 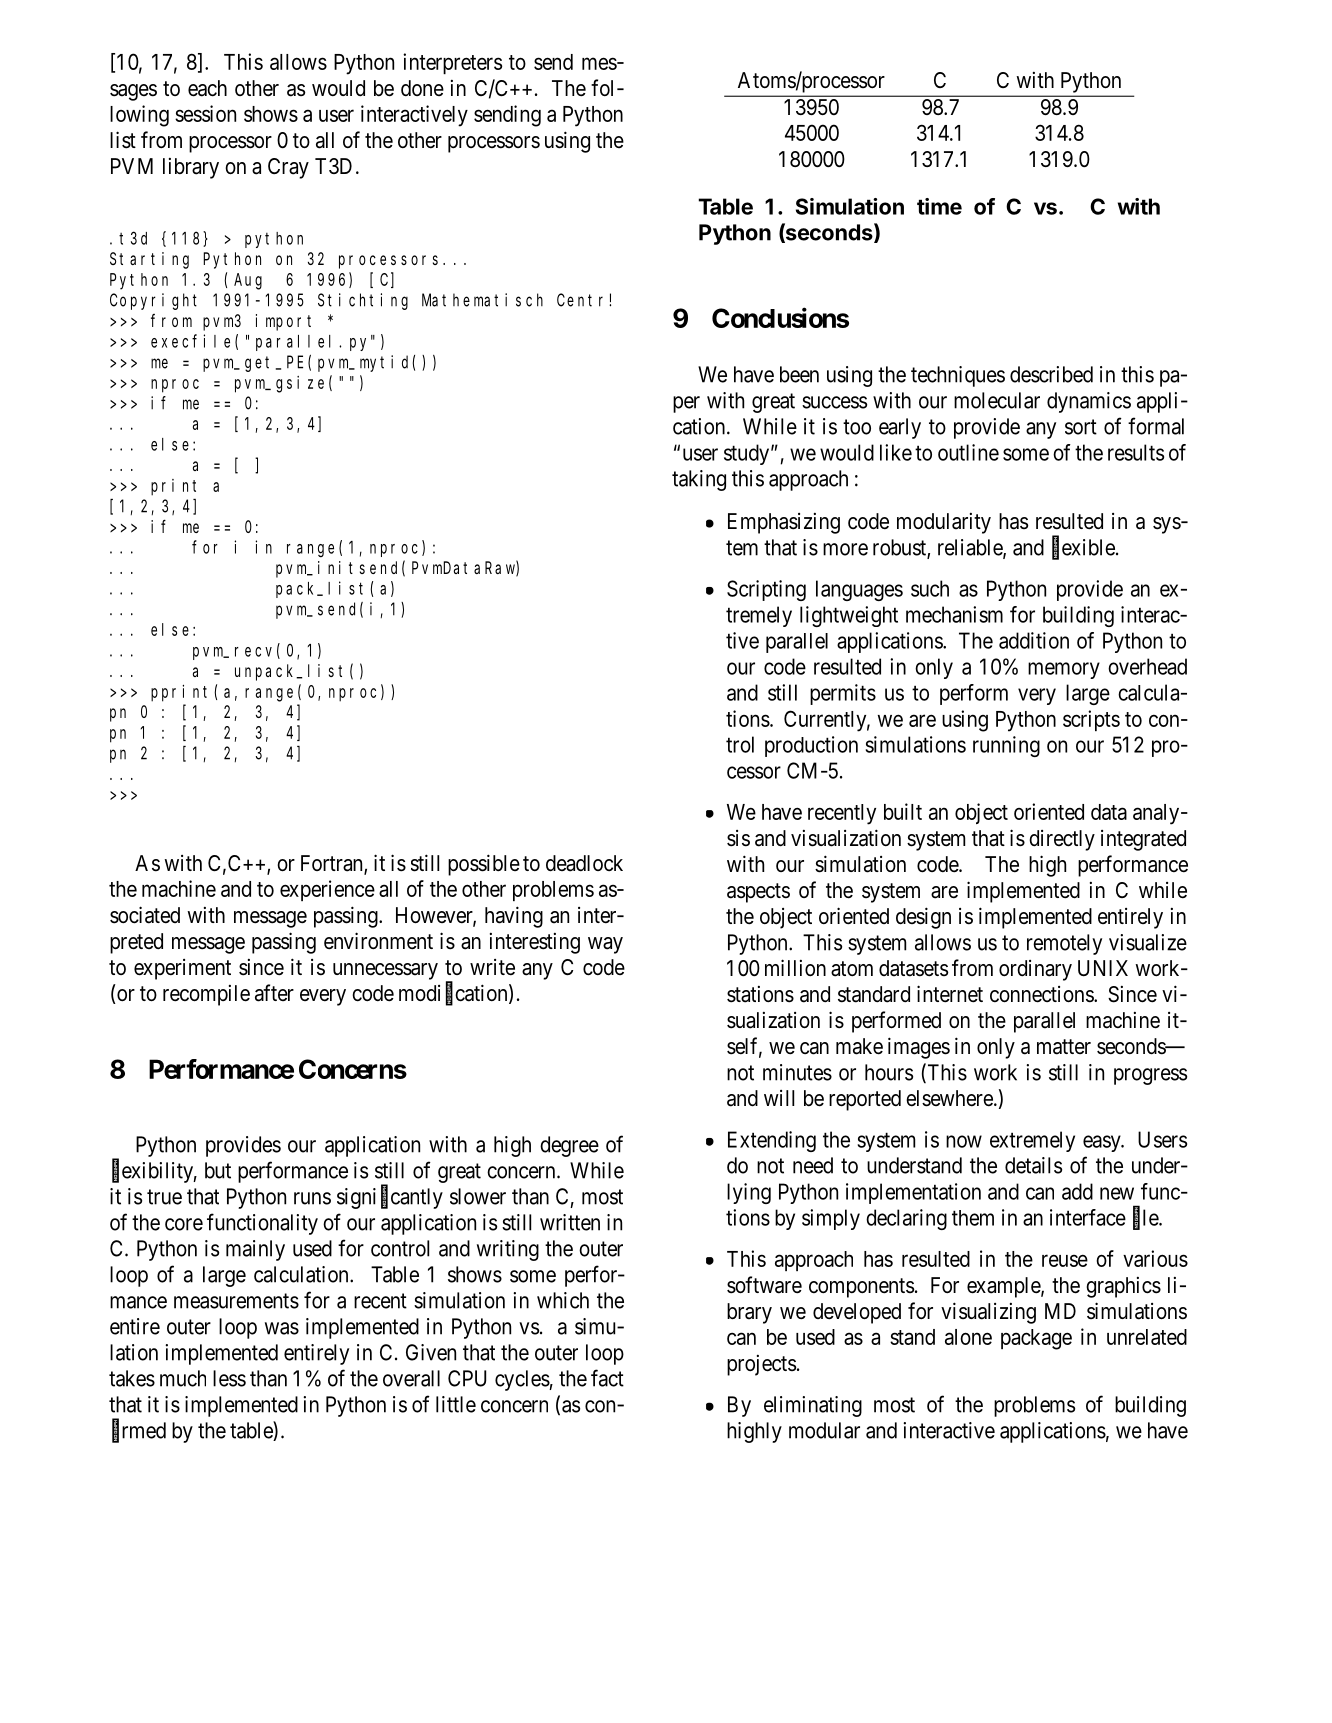 What do you see at coordinates (274, 993) in the image?
I see `after` at bounding box center [274, 993].
